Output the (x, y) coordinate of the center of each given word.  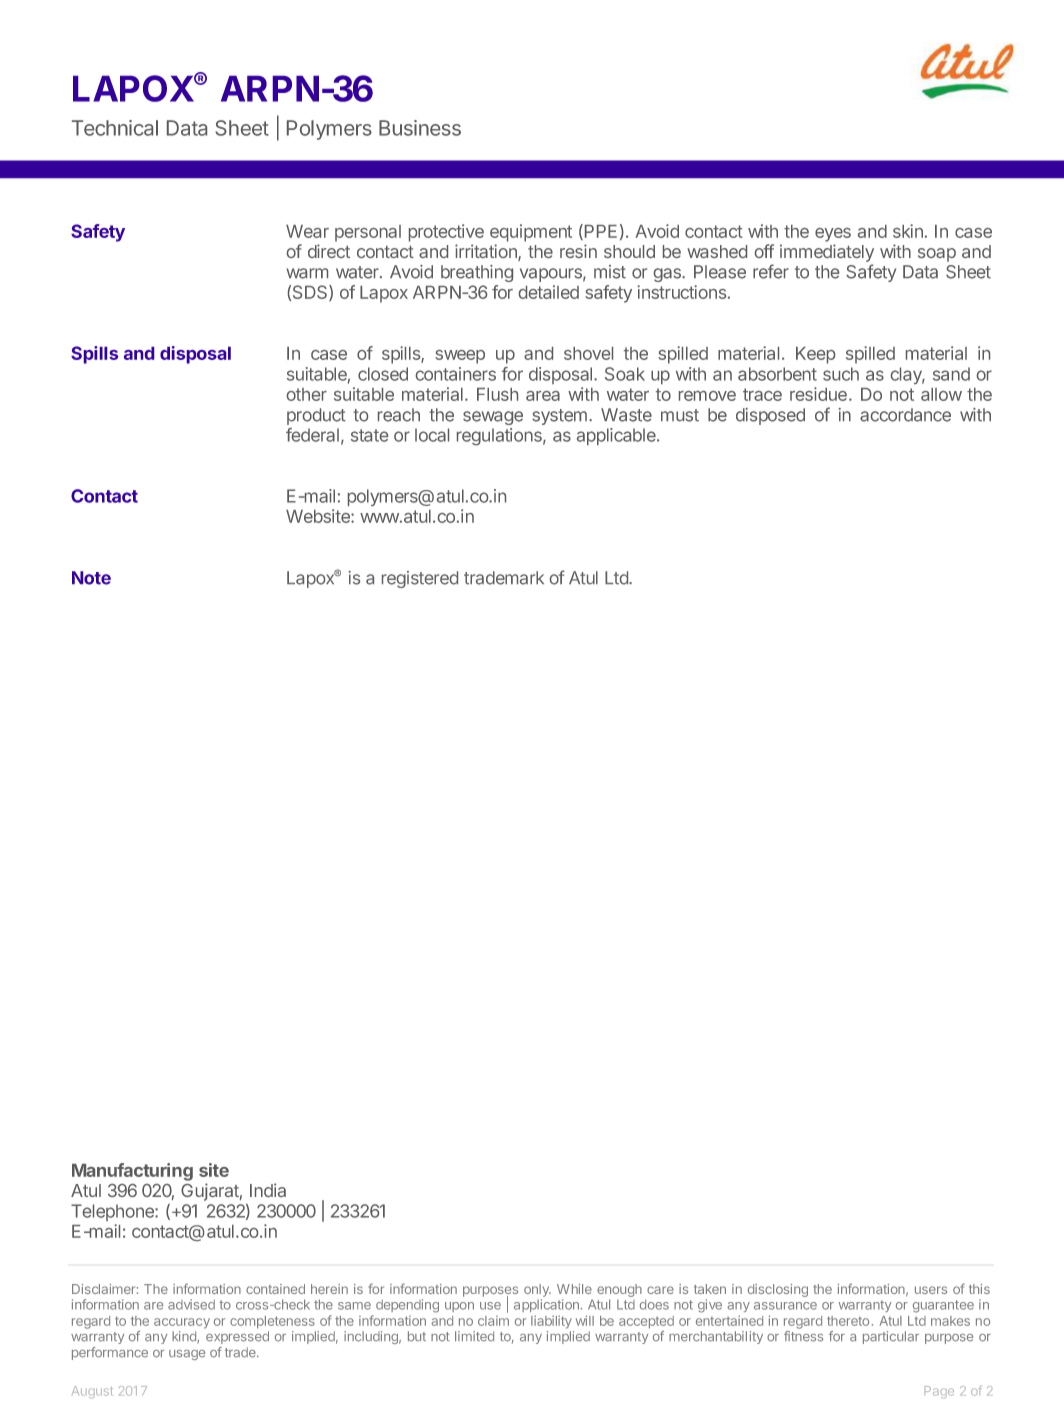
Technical (115, 128)
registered (420, 579)
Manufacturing (132, 1172)
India (268, 1190)
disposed (770, 416)
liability (551, 1322)
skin (908, 231)
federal (312, 435)
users (931, 1290)
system (559, 417)
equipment (531, 233)
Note (91, 578)
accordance (905, 415)
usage (187, 1355)
